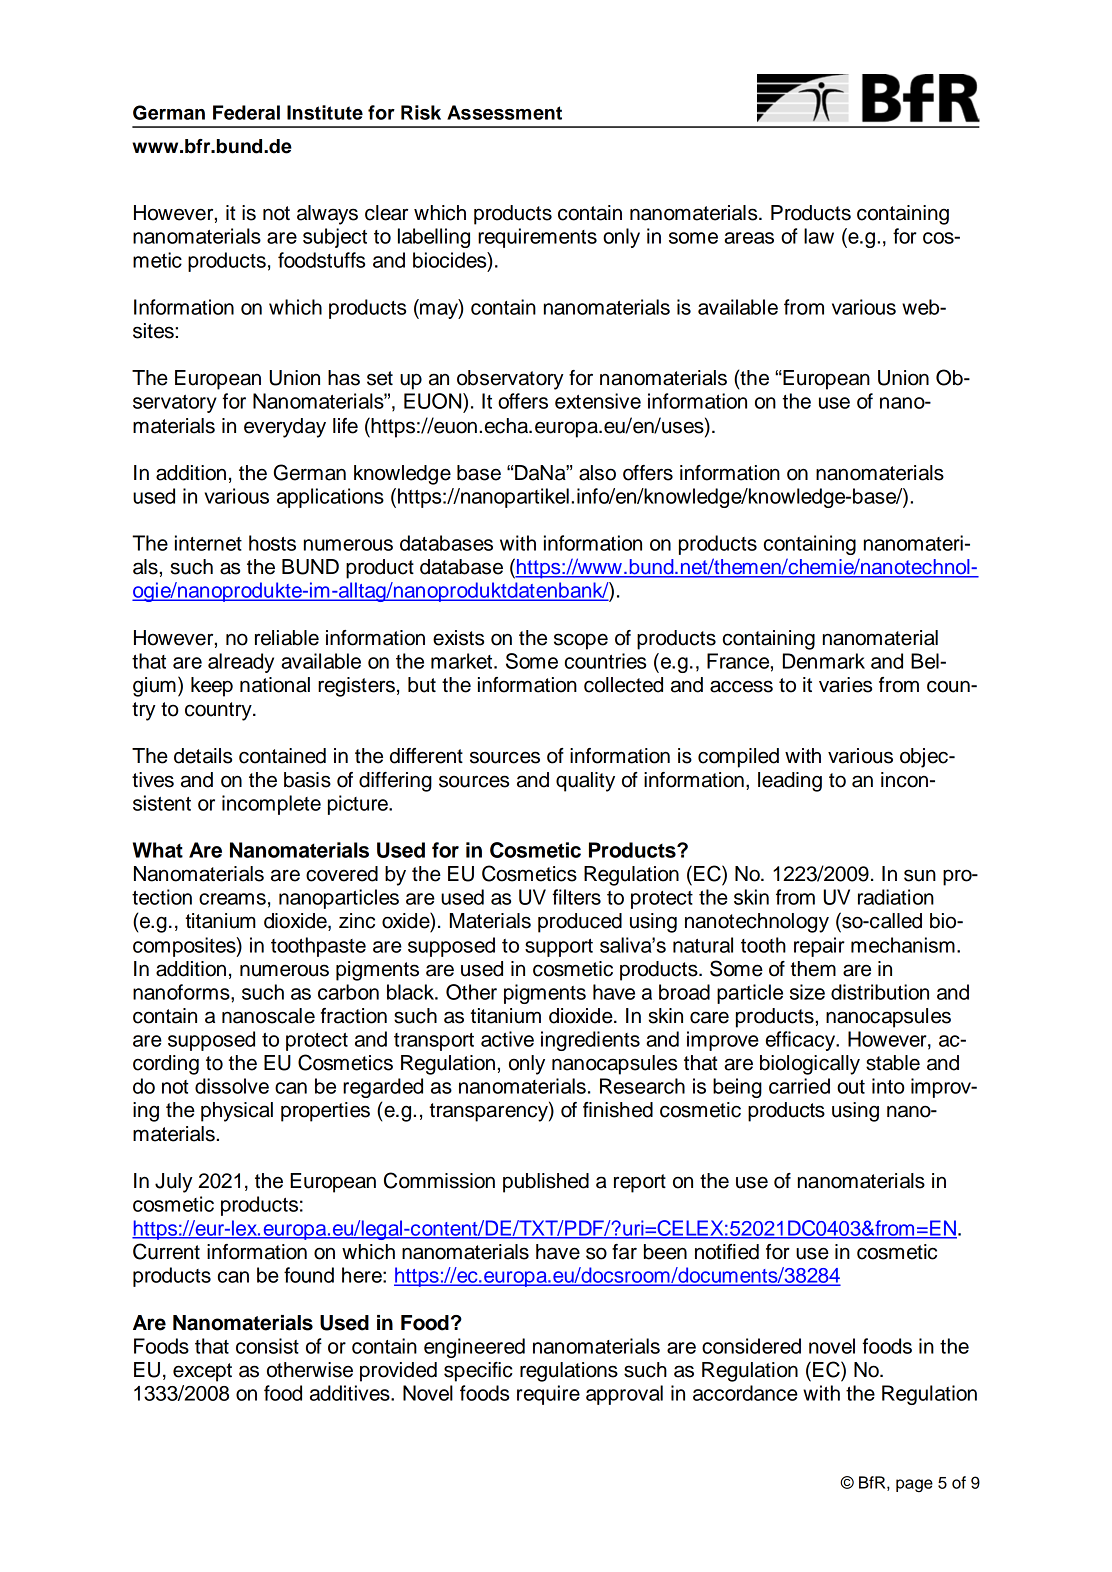 The width and height of the screenshot is (1112, 1572). What do you see at coordinates (202, 1372) in the screenshot?
I see `except` at bounding box center [202, 1372].
